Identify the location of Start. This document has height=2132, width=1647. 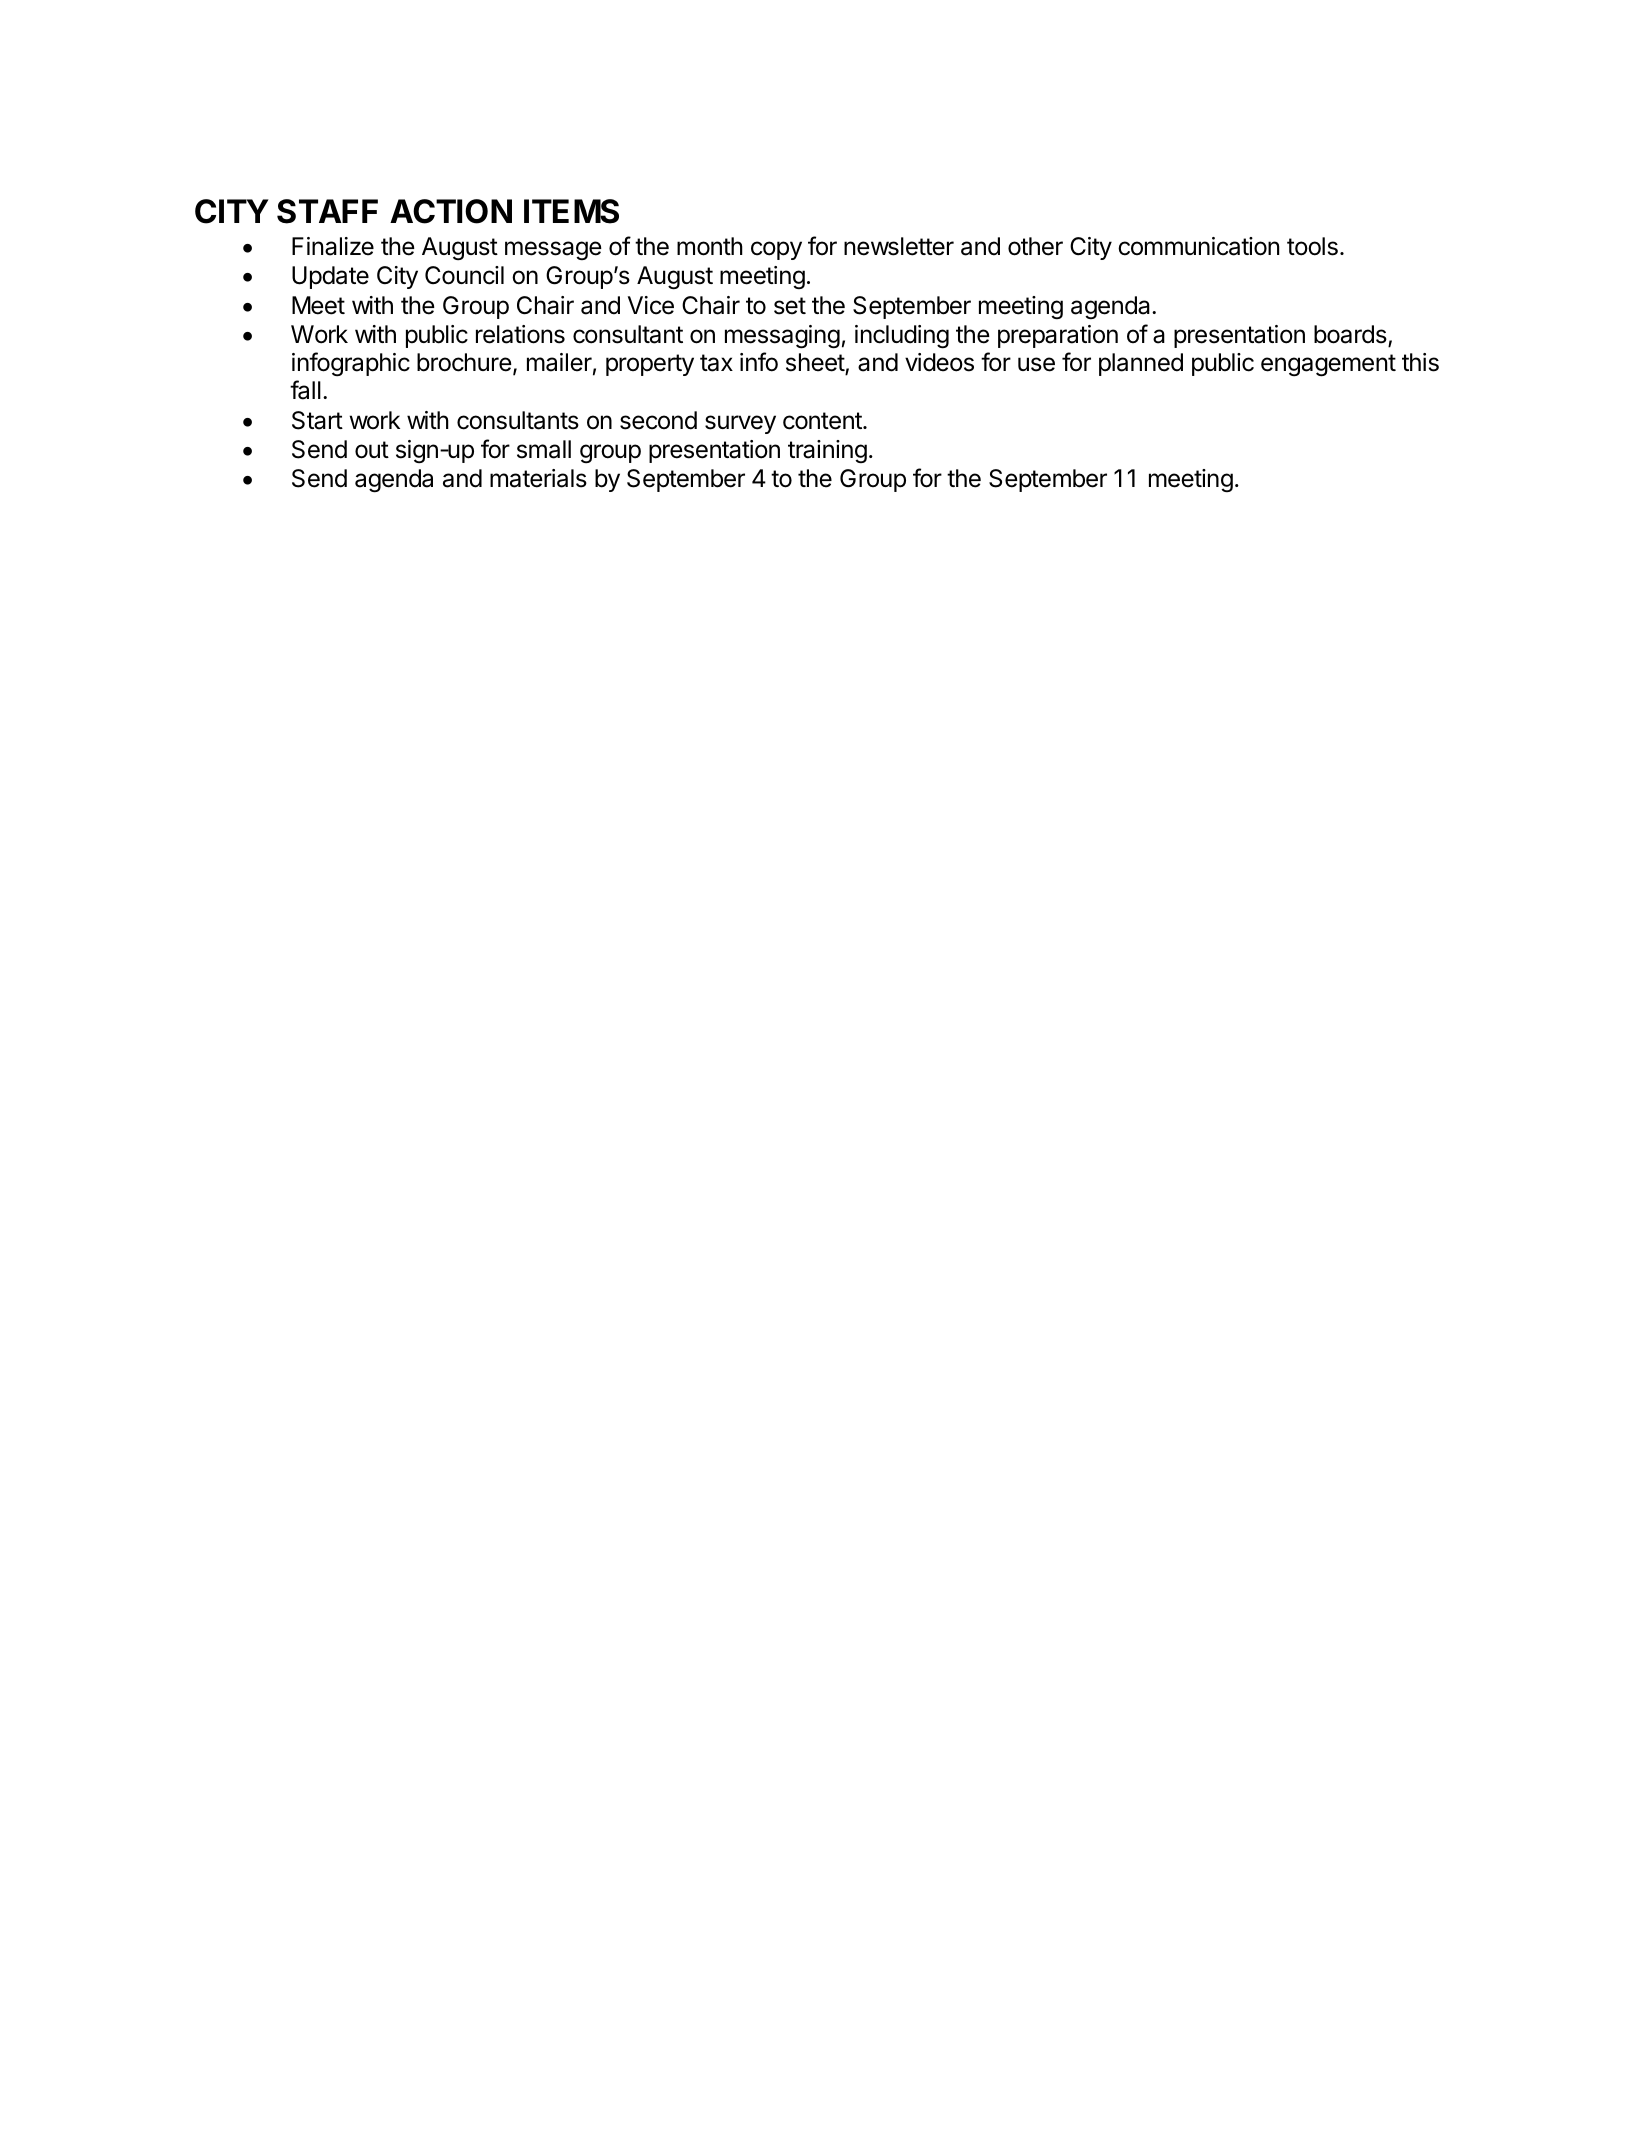
(317, 420).
